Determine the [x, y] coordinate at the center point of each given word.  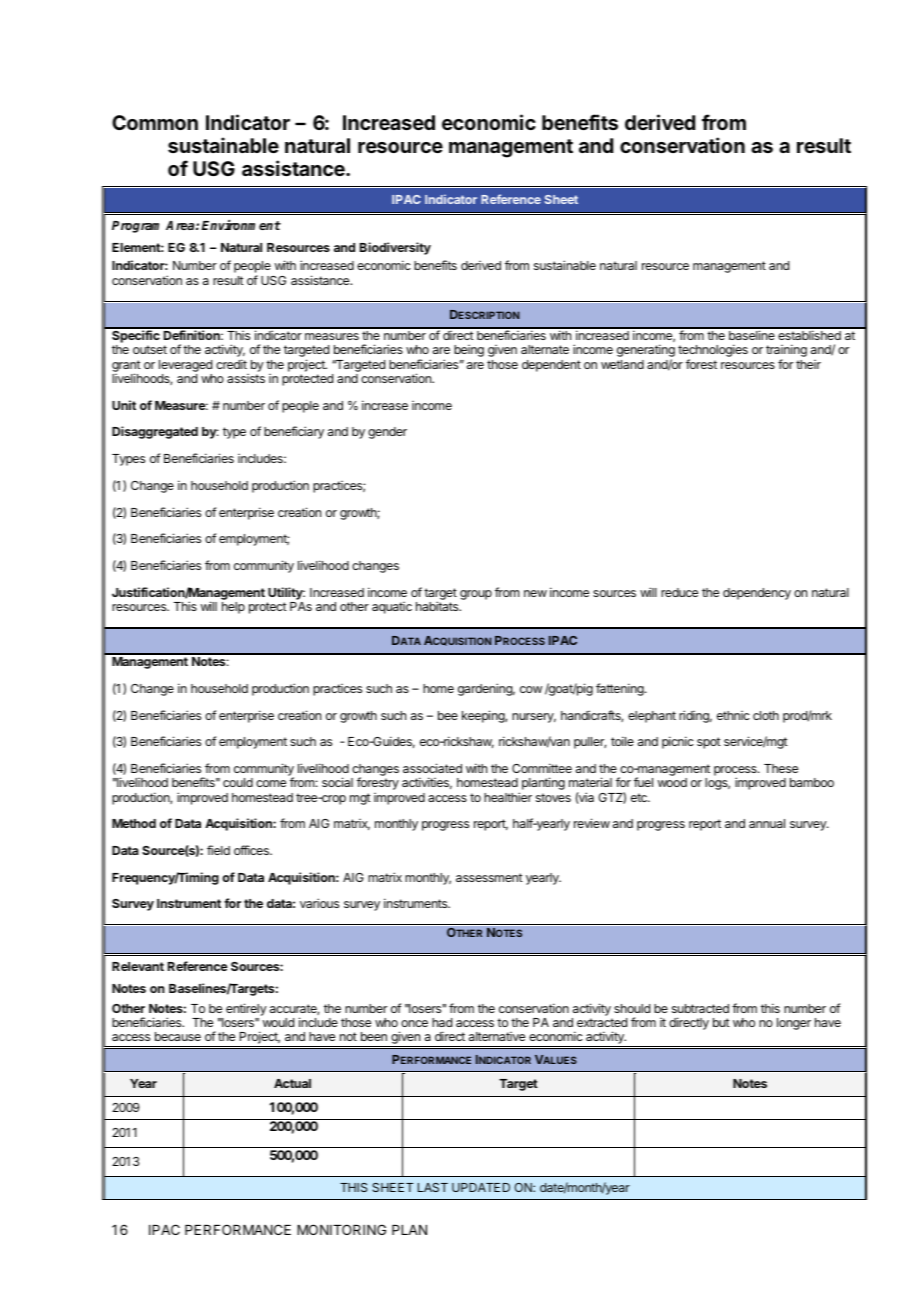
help [233, 608]
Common [155, 122]
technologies [713, 352]
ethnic [733, 715]
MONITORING [341, 1229]
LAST [433, 1187]
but [721, 1022]
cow [531, 689]
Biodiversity [395, 248]
